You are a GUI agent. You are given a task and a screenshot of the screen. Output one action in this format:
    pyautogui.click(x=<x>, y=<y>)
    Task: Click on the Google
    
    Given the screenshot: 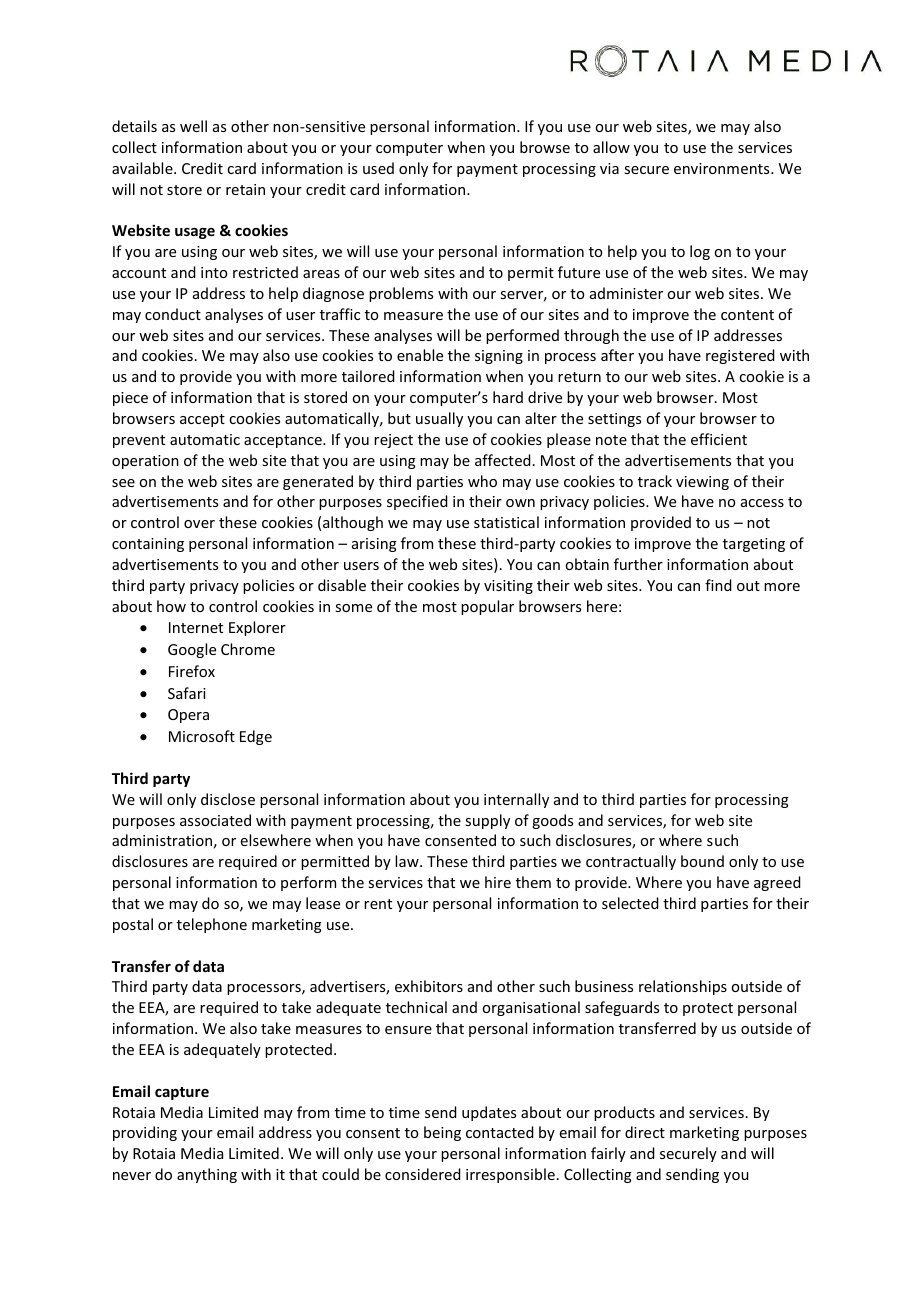 What is the action you would take?
    pyautogui.click(x=192, y=650)
